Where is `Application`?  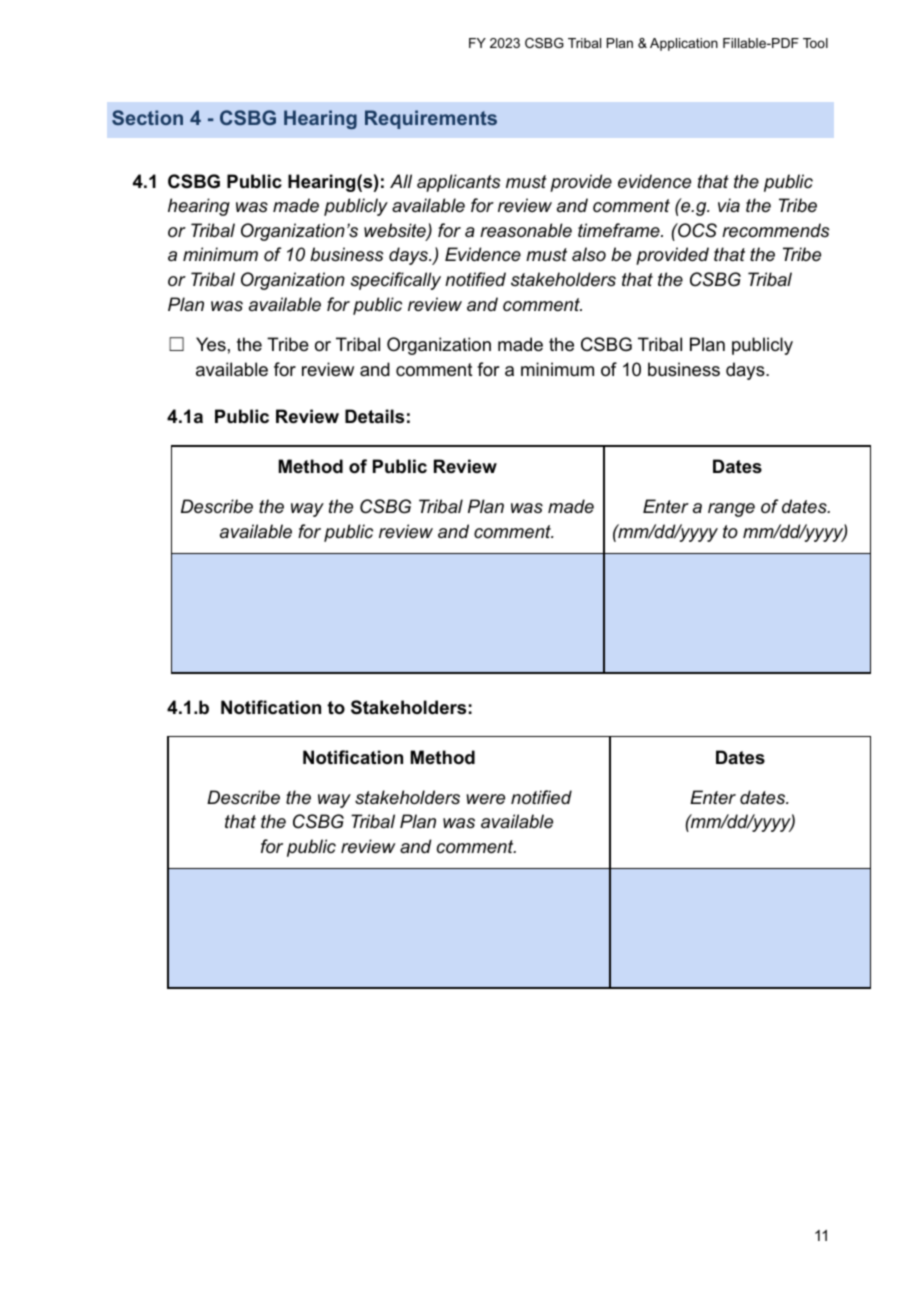 Application is located at coordinates (684, 44).
